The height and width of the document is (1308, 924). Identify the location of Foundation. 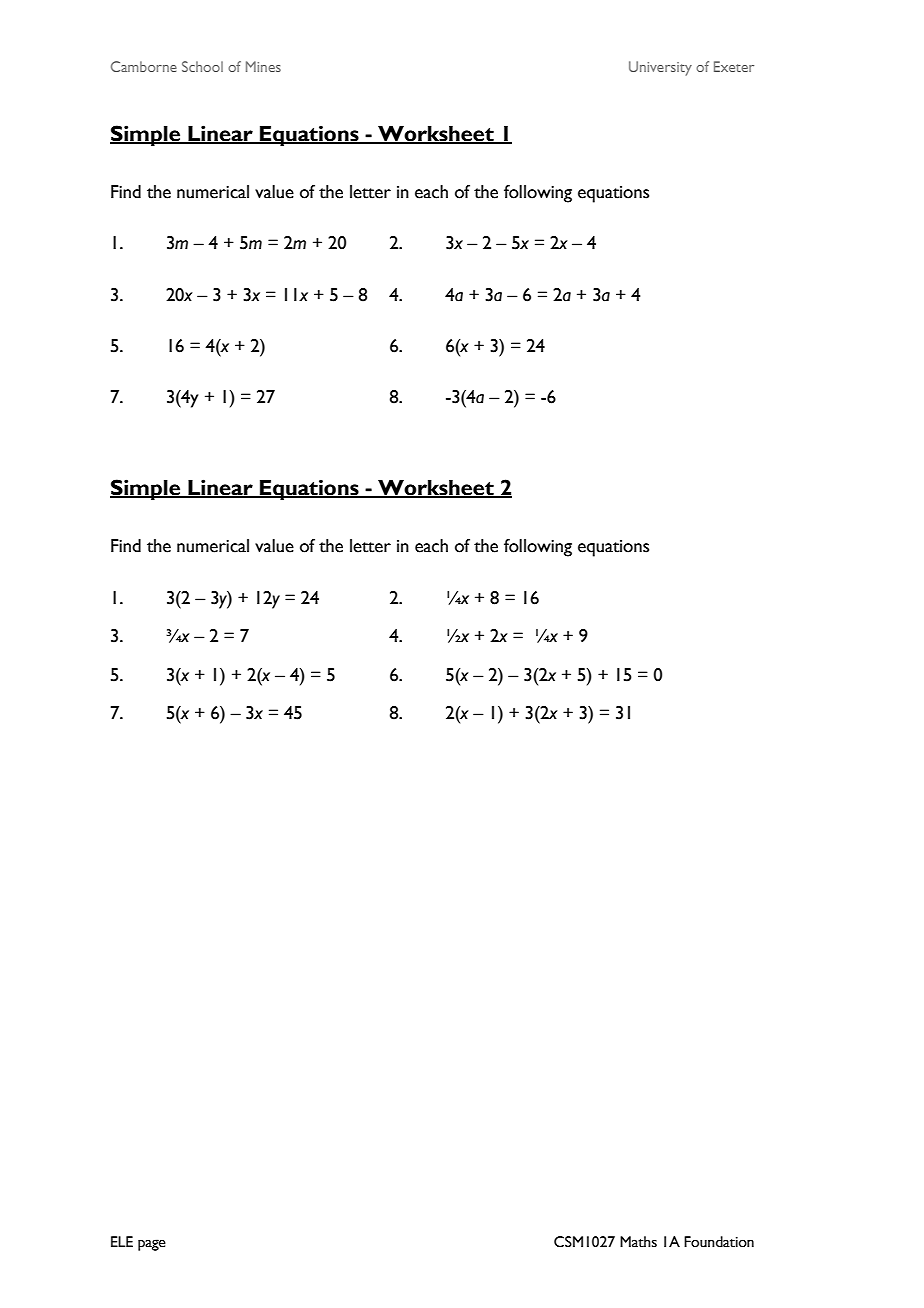
(719, 1242).
